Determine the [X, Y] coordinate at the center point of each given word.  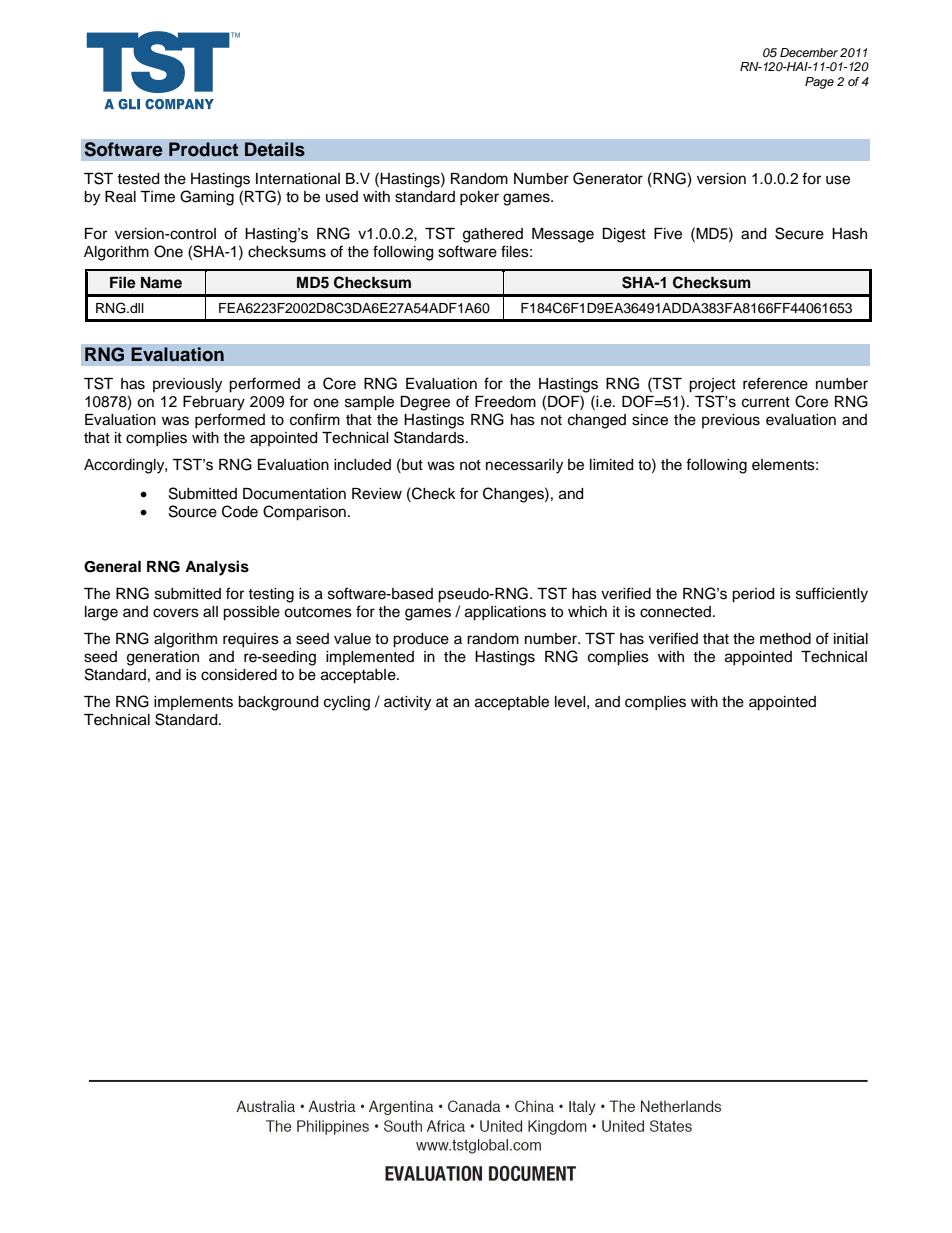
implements [193, 703]
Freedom [505, 402]
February [214, 403]
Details [275, 149]
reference [775, 383]
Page [819, 83]
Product [203, 149]
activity [407, 703]
